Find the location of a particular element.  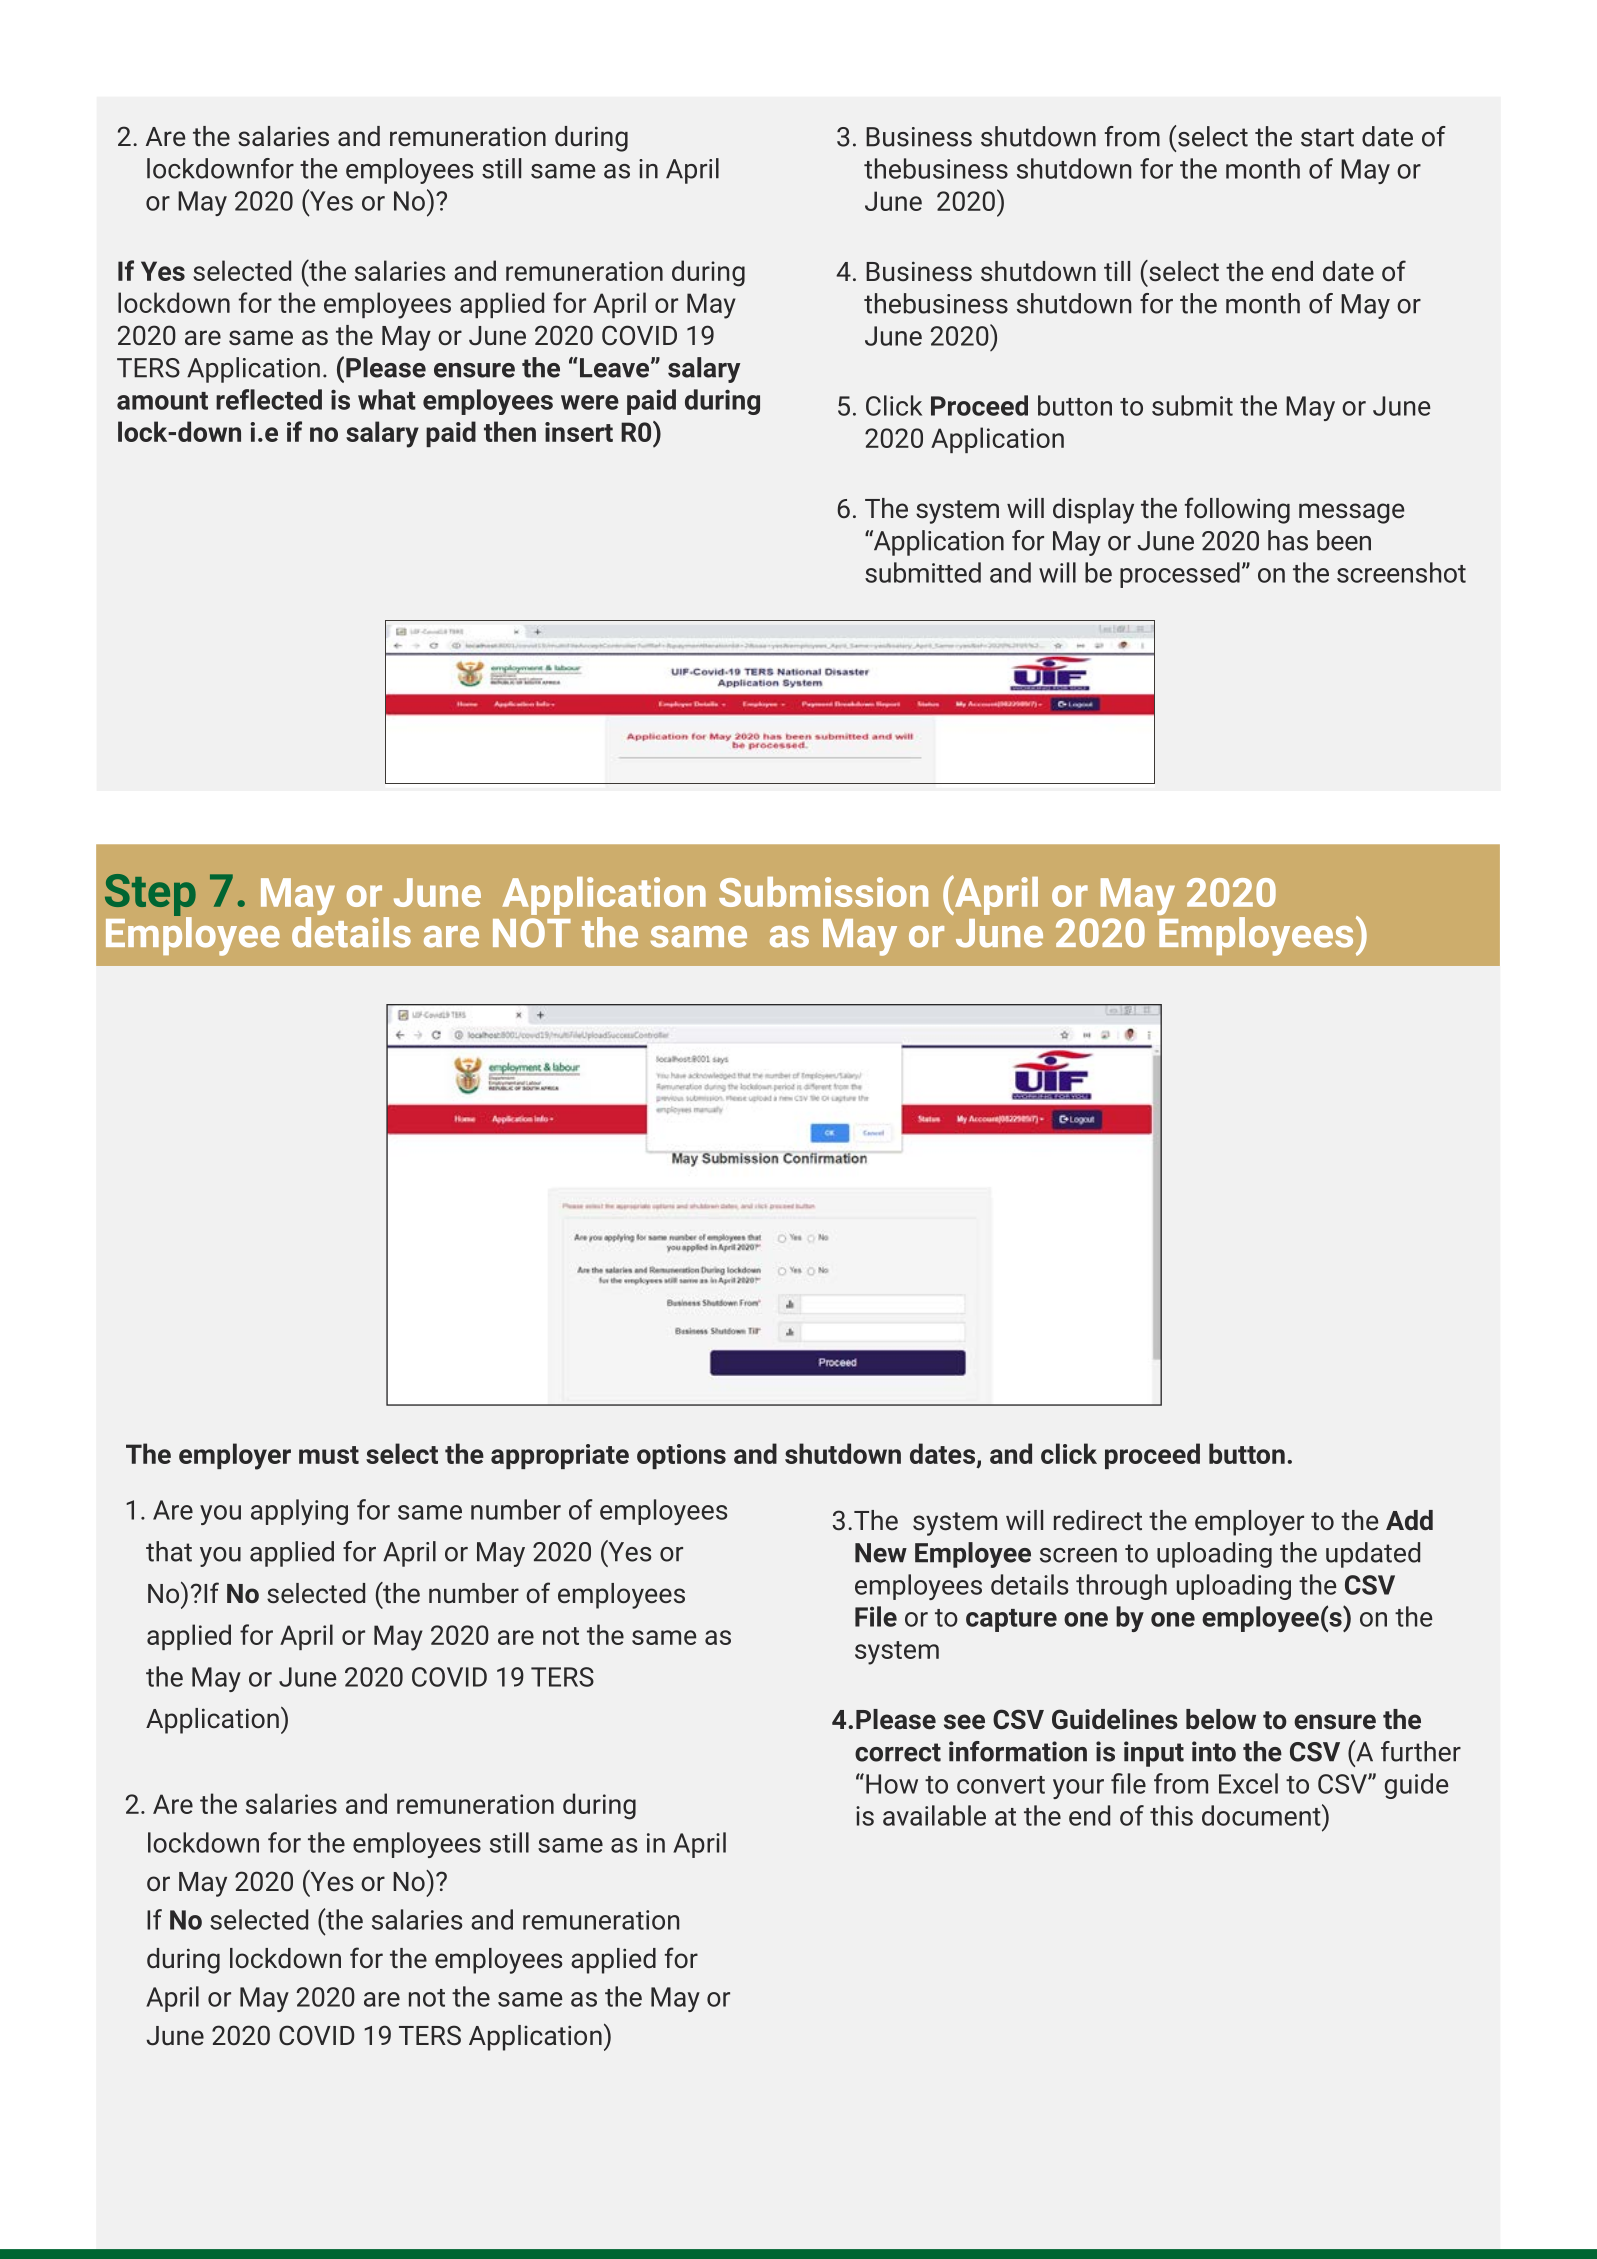

were is located at coordinates (590, 402).
